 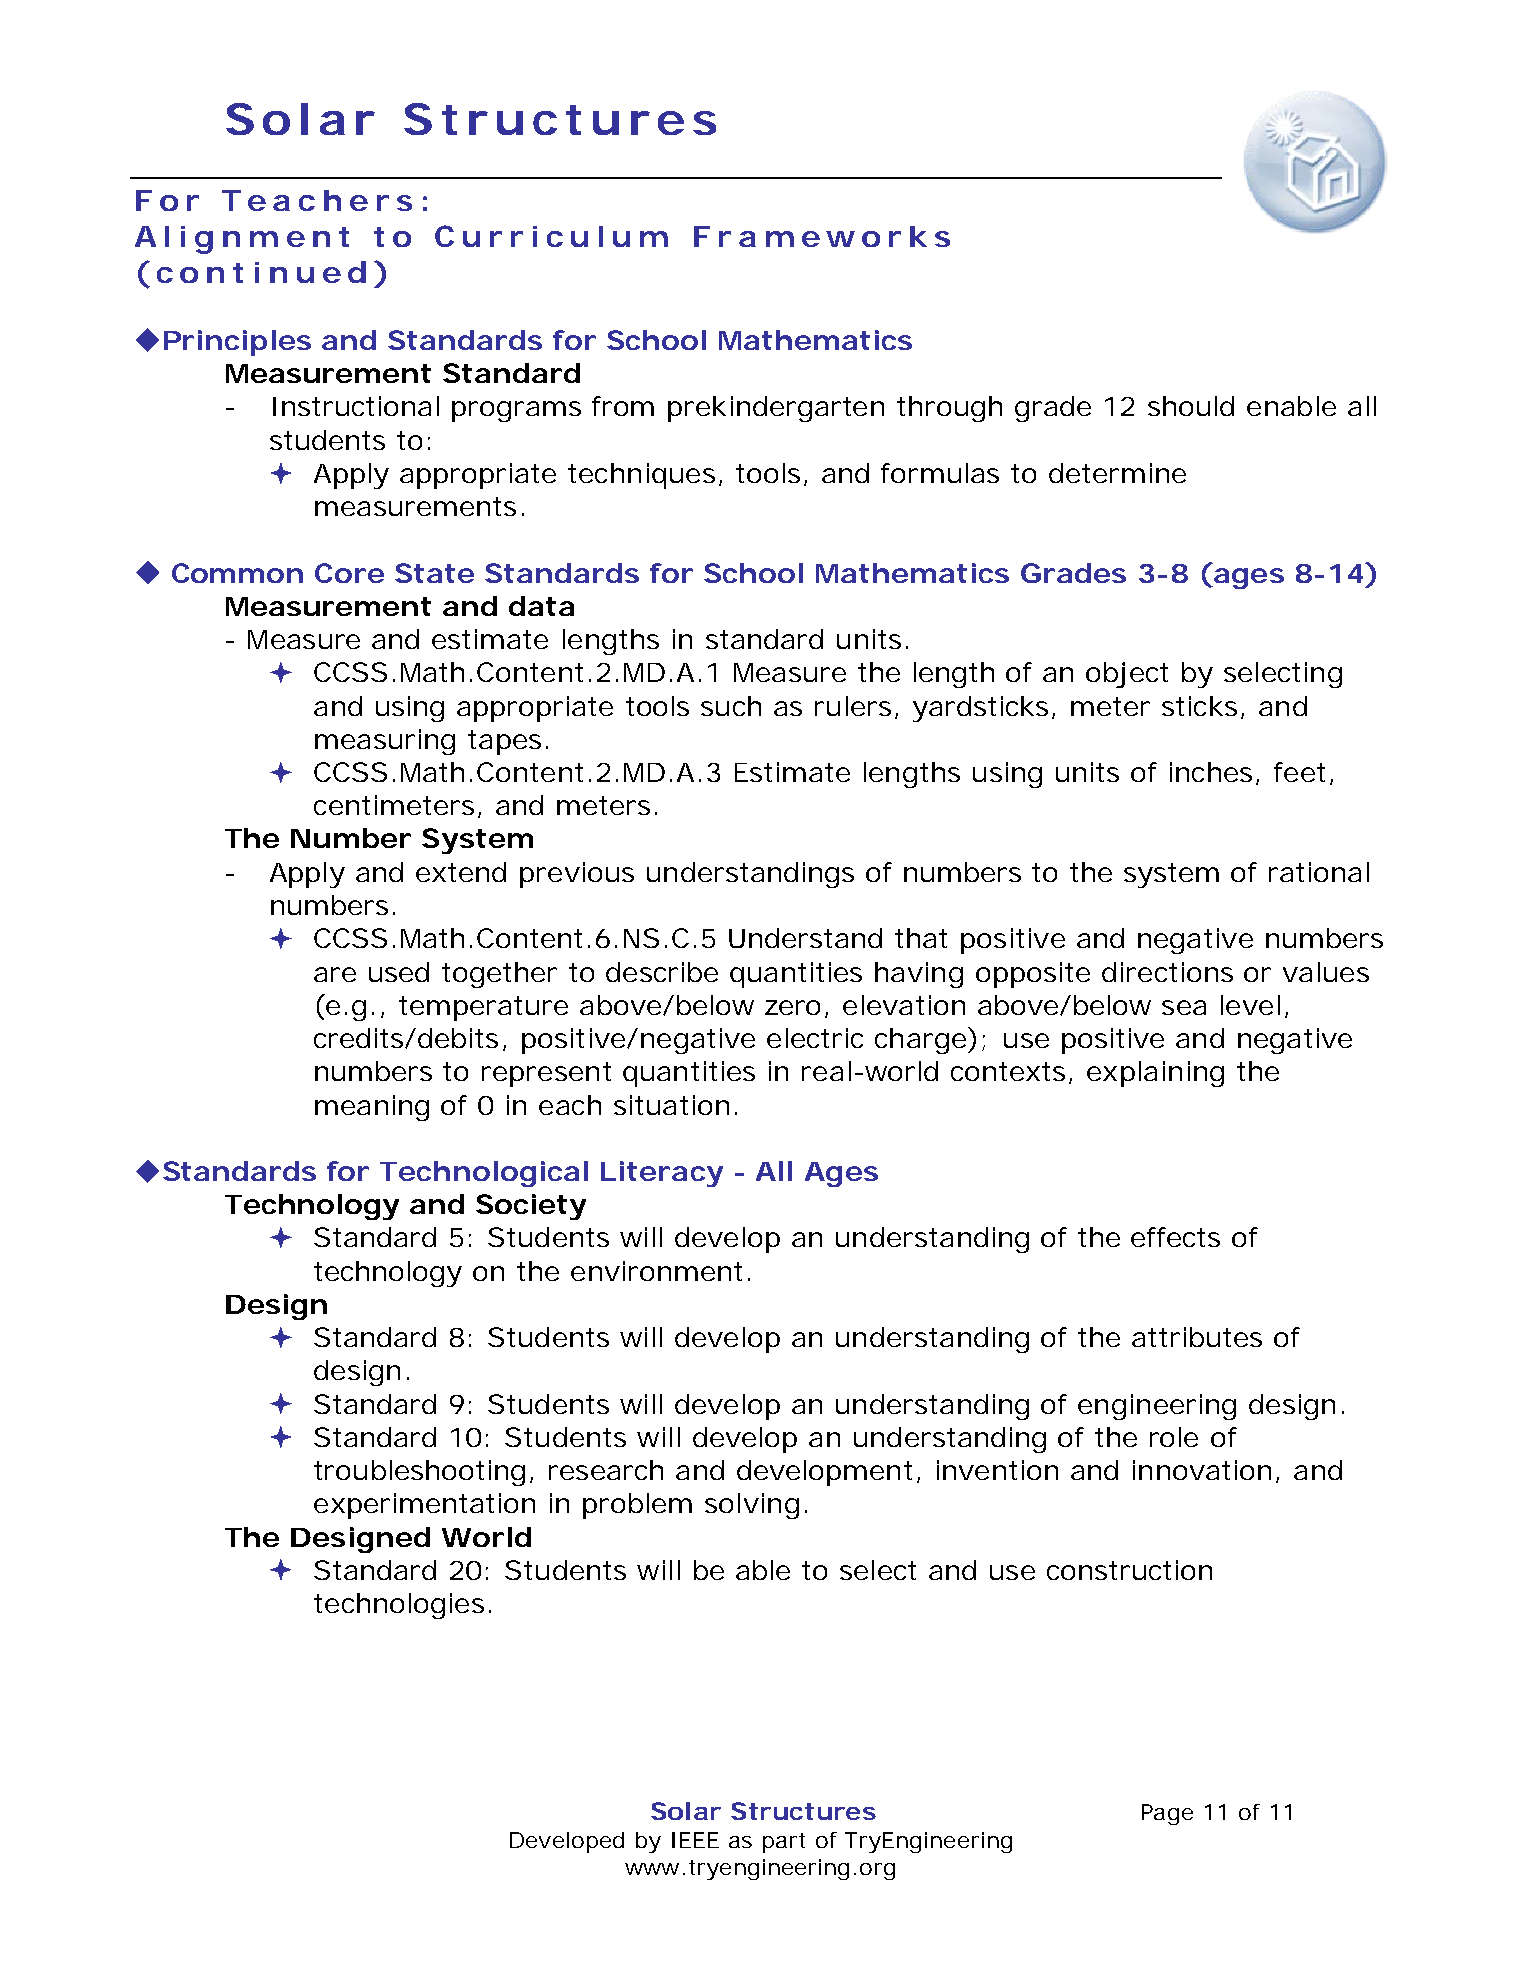 I want to click on solving, so click(x=752, y=1506).
